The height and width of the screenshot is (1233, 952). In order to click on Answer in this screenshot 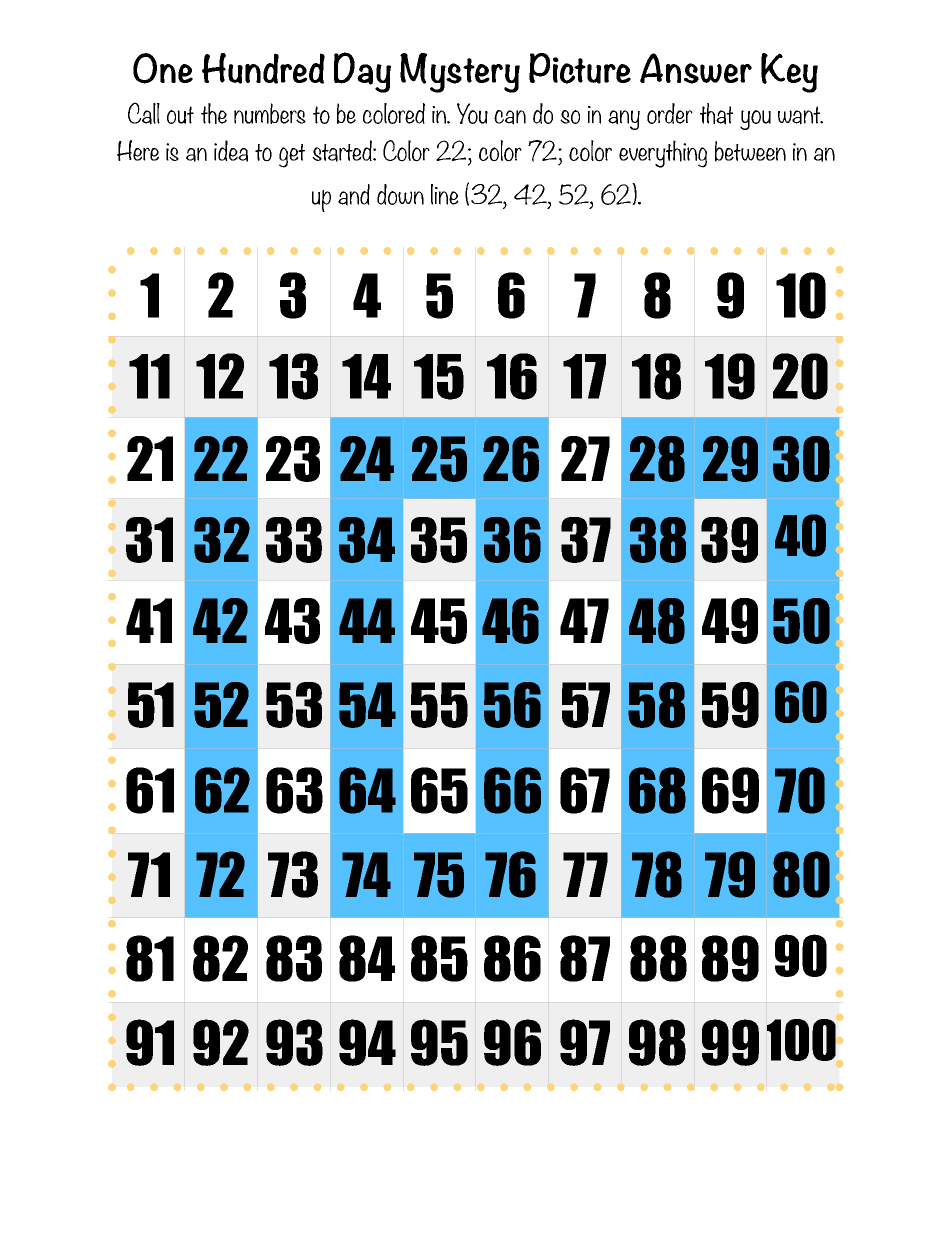, I will do `click(696, 68)`.
